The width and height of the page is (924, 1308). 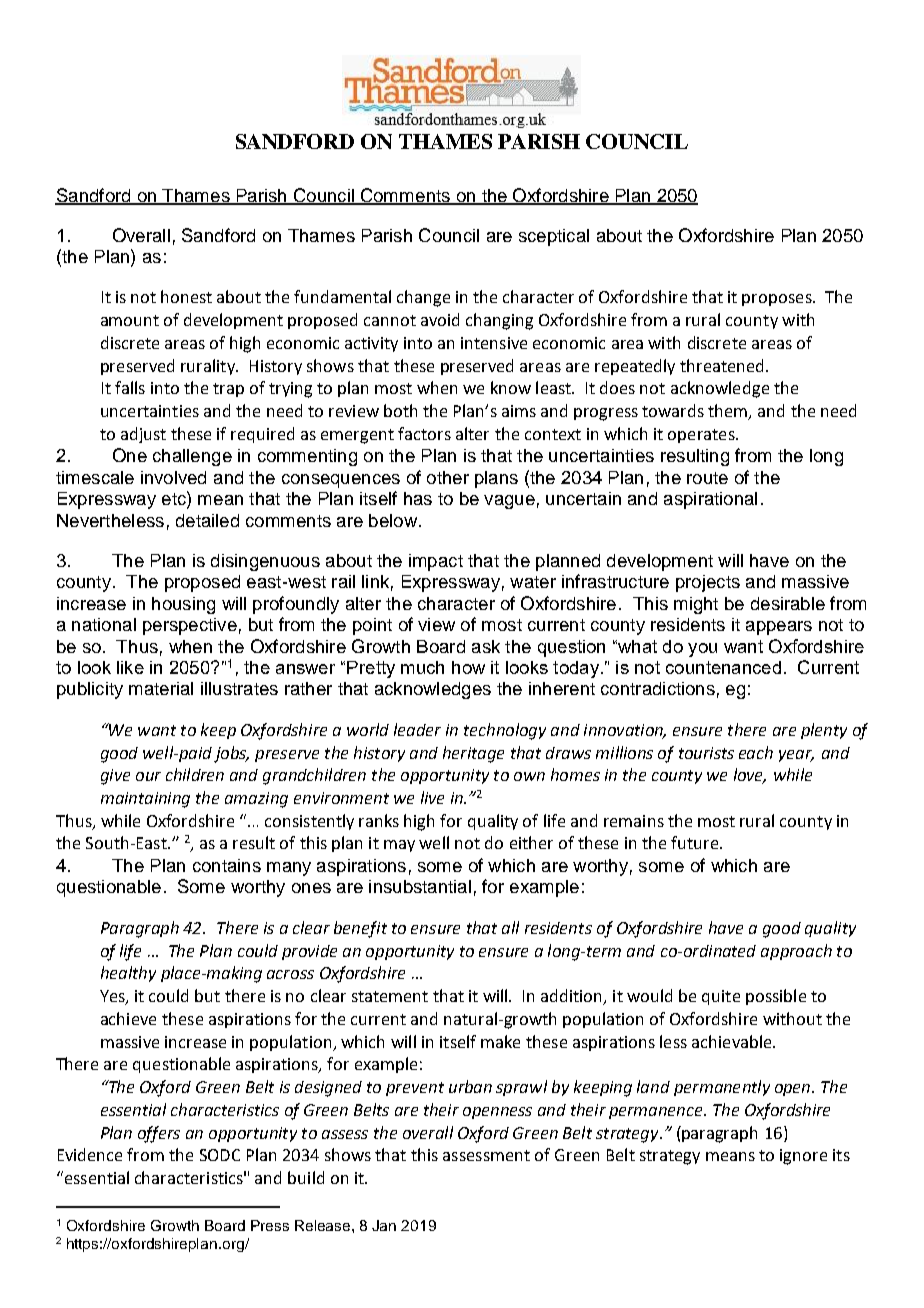 What do you see at coordinates (423, 298) in the page?
I see `change` at bounding box center [423, 298].
